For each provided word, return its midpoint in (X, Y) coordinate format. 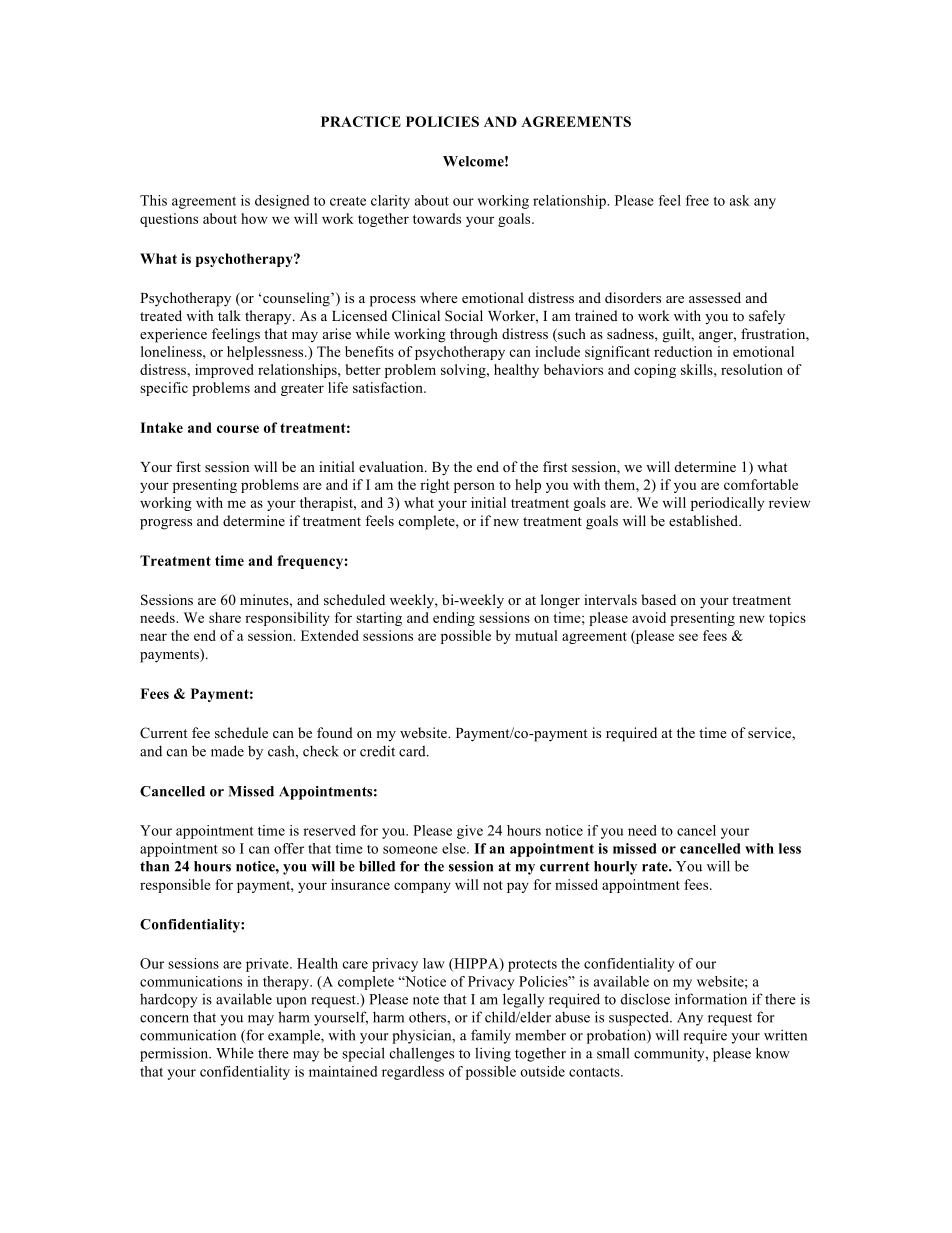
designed (282, 202)
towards (437, 218)
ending (454, 619)
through (474, 335)
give (470, 832)
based (658, 599)
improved (224, 371)
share (225, 617)
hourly (615, 868)
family (491, 1036)
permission (175, 1054)
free (697, 200)
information (711, 999)
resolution (752, 369)
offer (289, 848)
